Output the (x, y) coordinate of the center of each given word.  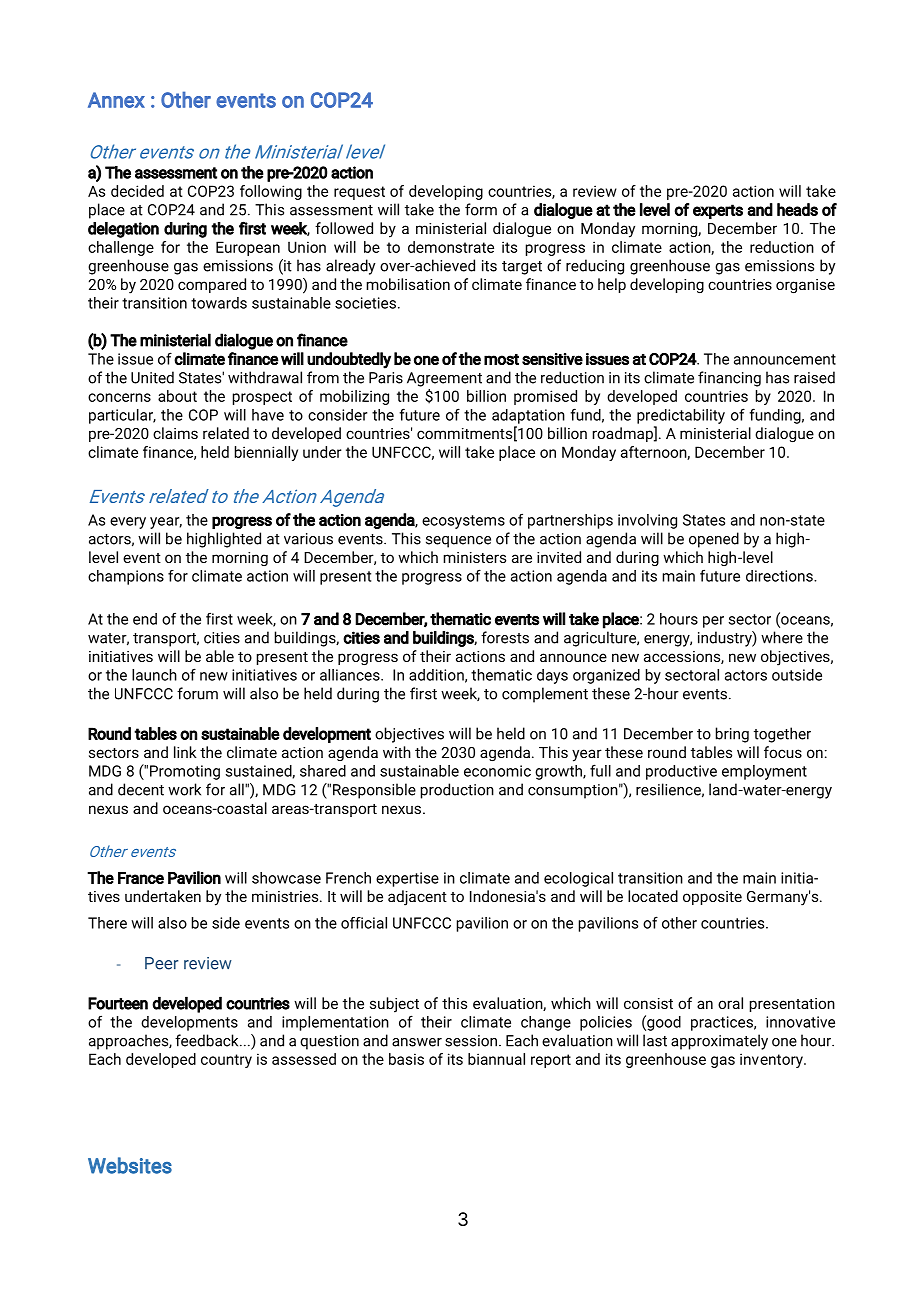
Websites (130, 1165)
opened (714, 540)
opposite (712, 898)
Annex (116, 100)
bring (732, 735)
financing (729, 379)
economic (497, 771)
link (185, 752)
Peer (161, 963)
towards (219, 303)
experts (718, 211)
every (128, 523)
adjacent (417, 898)
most (501, 359)
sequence (458, 542)
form (481, 209)
